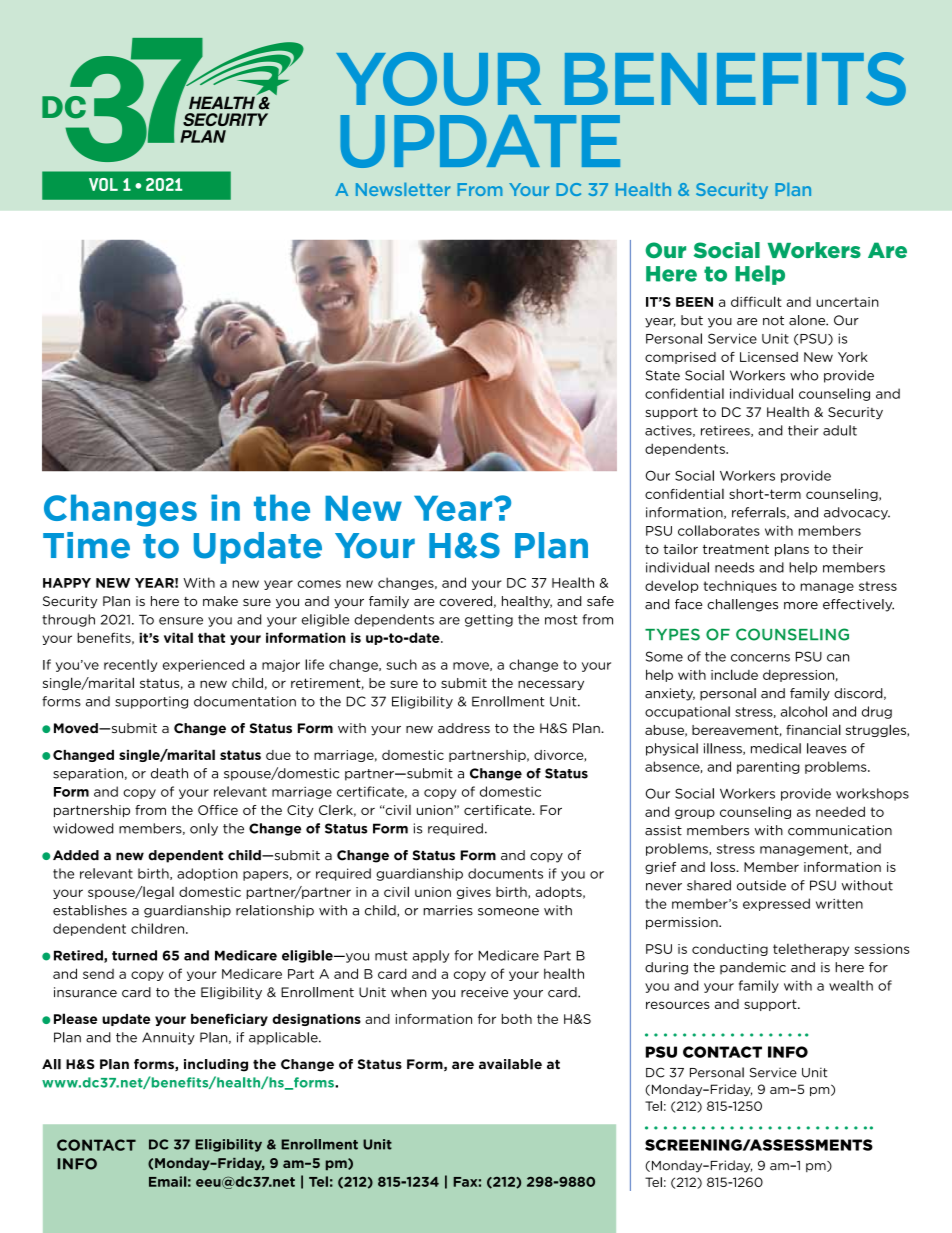  What do you see at coordinates (178, 637) in the screenshot?
I see `vital` at bounding box center [178, 637].
